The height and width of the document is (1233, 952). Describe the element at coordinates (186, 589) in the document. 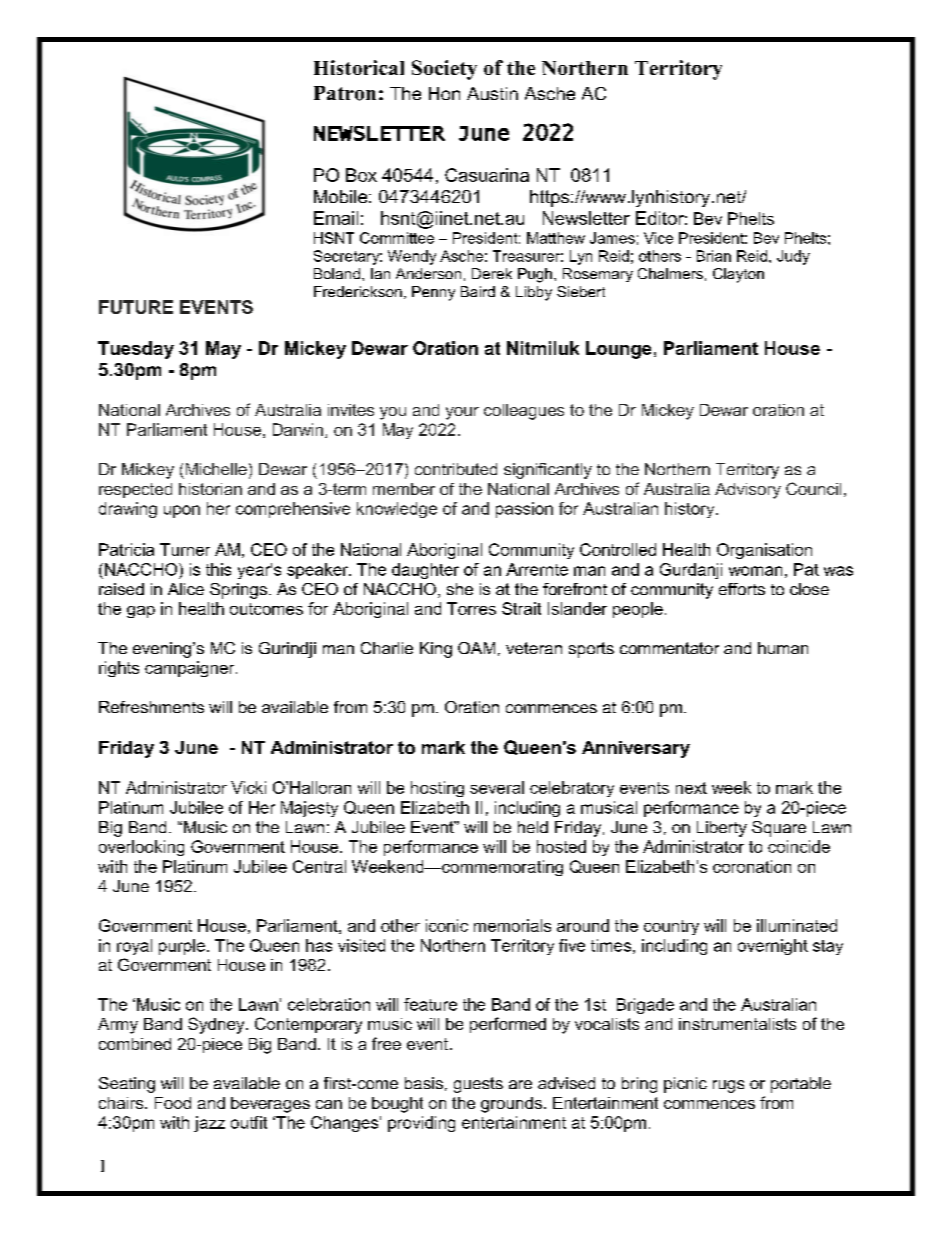

I see `Alice` at that location.
